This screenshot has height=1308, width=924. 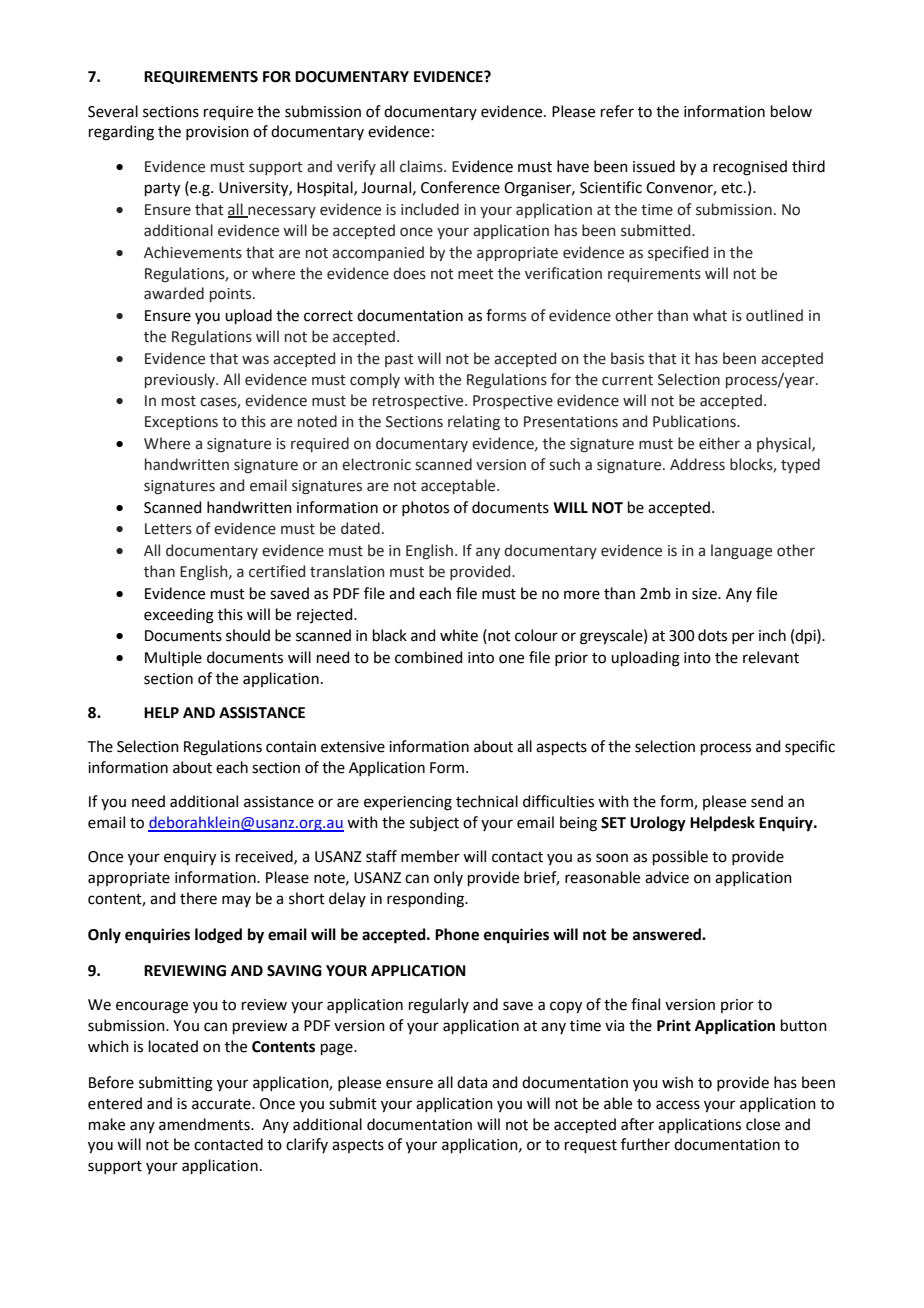 What do you see at coordinates (459, 635) in the screenshot?
I see `white` at bounding box center [459, 635].
